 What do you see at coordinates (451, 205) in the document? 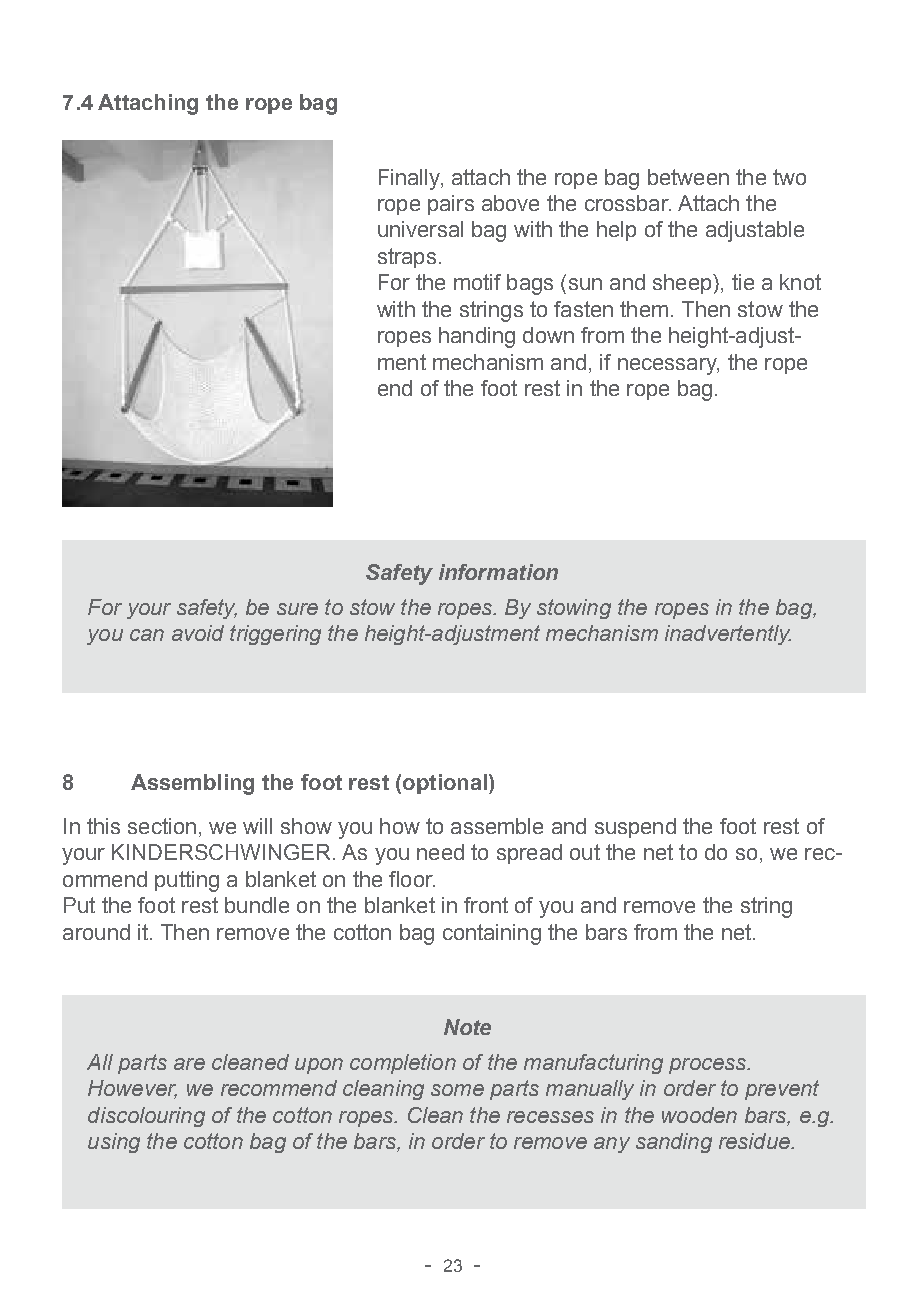
I see `pairs` at bounding box center [451, 205].
